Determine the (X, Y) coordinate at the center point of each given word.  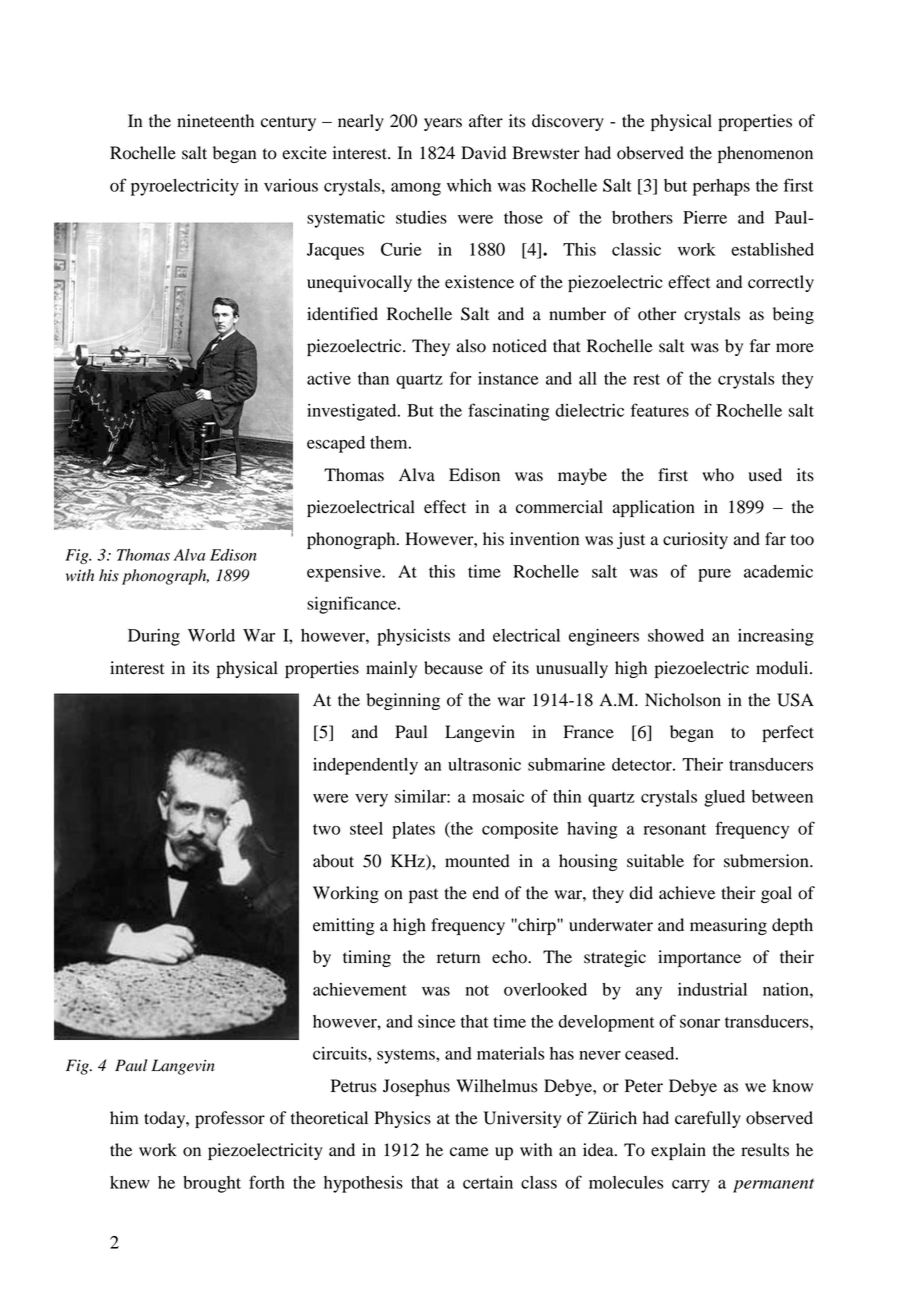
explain (678, 1151)
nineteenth (215, 121)
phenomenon (765, 154)
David (483, 153)
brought (212, 1184)
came (469, 1152)
